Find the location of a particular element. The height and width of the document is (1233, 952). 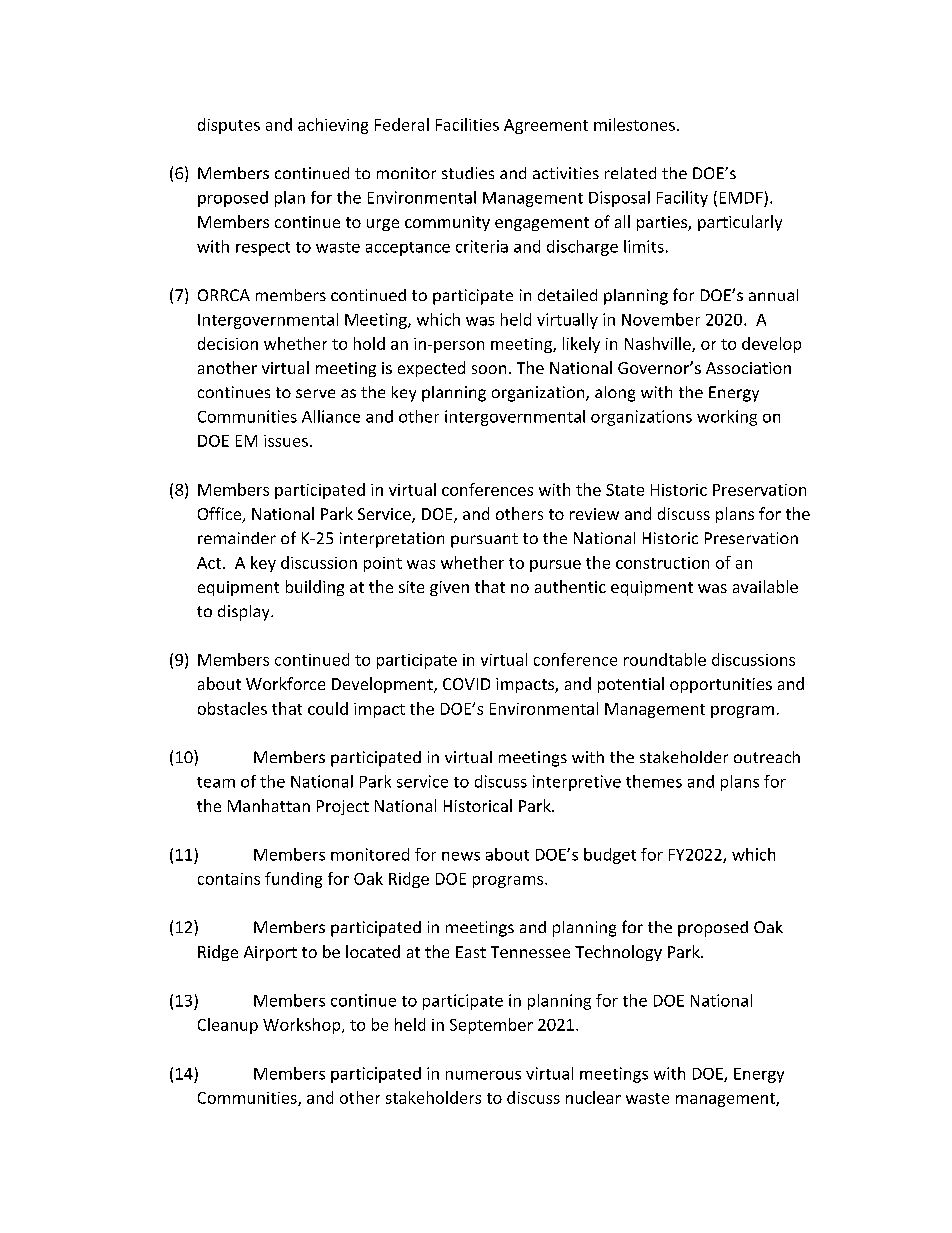

numerous is located at coordinates (483, 1075).
